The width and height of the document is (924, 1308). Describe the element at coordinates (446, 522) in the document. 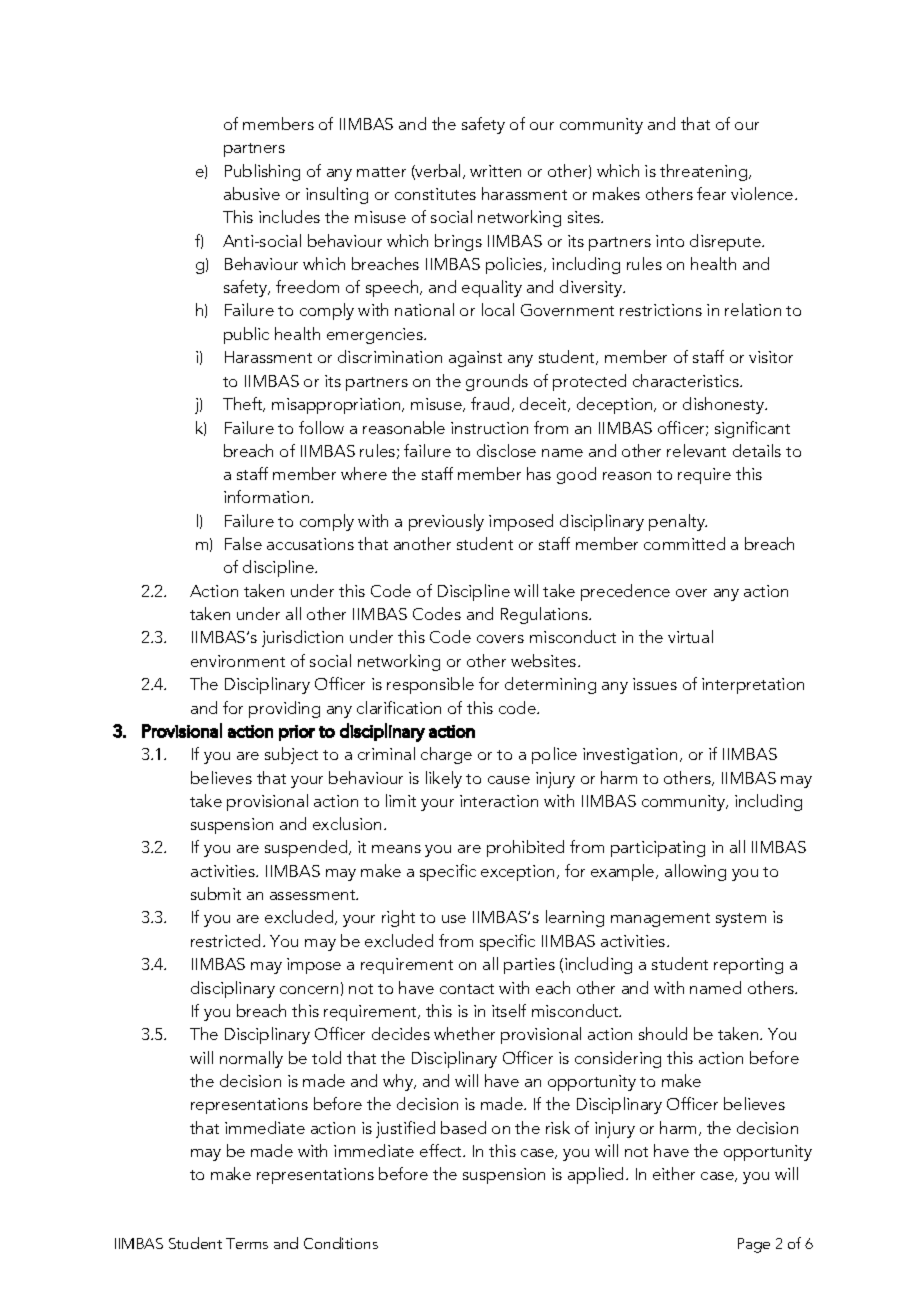

I see `previously` at that location.
